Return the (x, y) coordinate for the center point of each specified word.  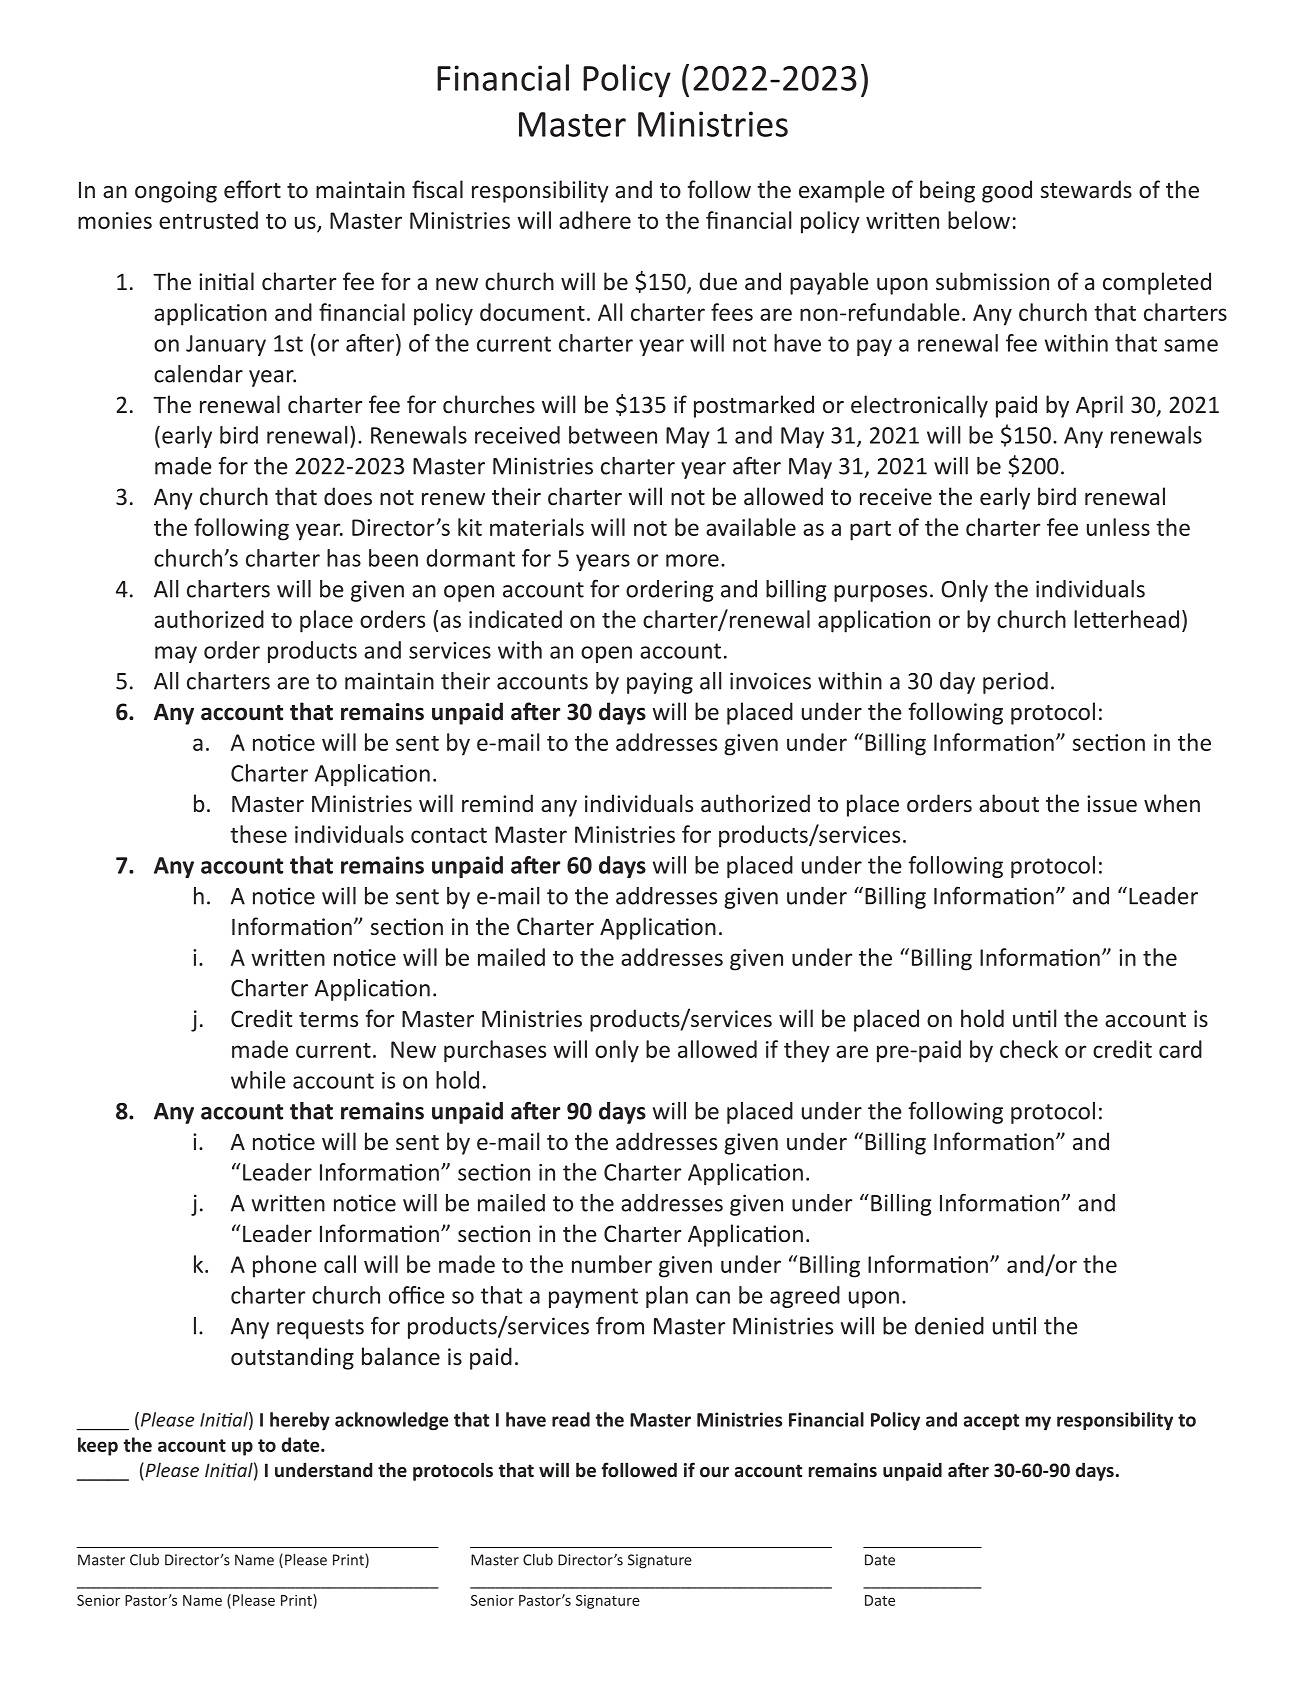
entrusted (208, 220)
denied (949, 1326)
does (348, 496)
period (1015, 683)
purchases (495, 1051)
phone (285, 1266)
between (613, 435)
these (258, 834)
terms (328, 1019)
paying (660, 683)
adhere (595, 220)
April (1099, 406)
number (612, 1264)
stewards (1086, 189)
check (1029, 1049)
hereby (300, 1421)
